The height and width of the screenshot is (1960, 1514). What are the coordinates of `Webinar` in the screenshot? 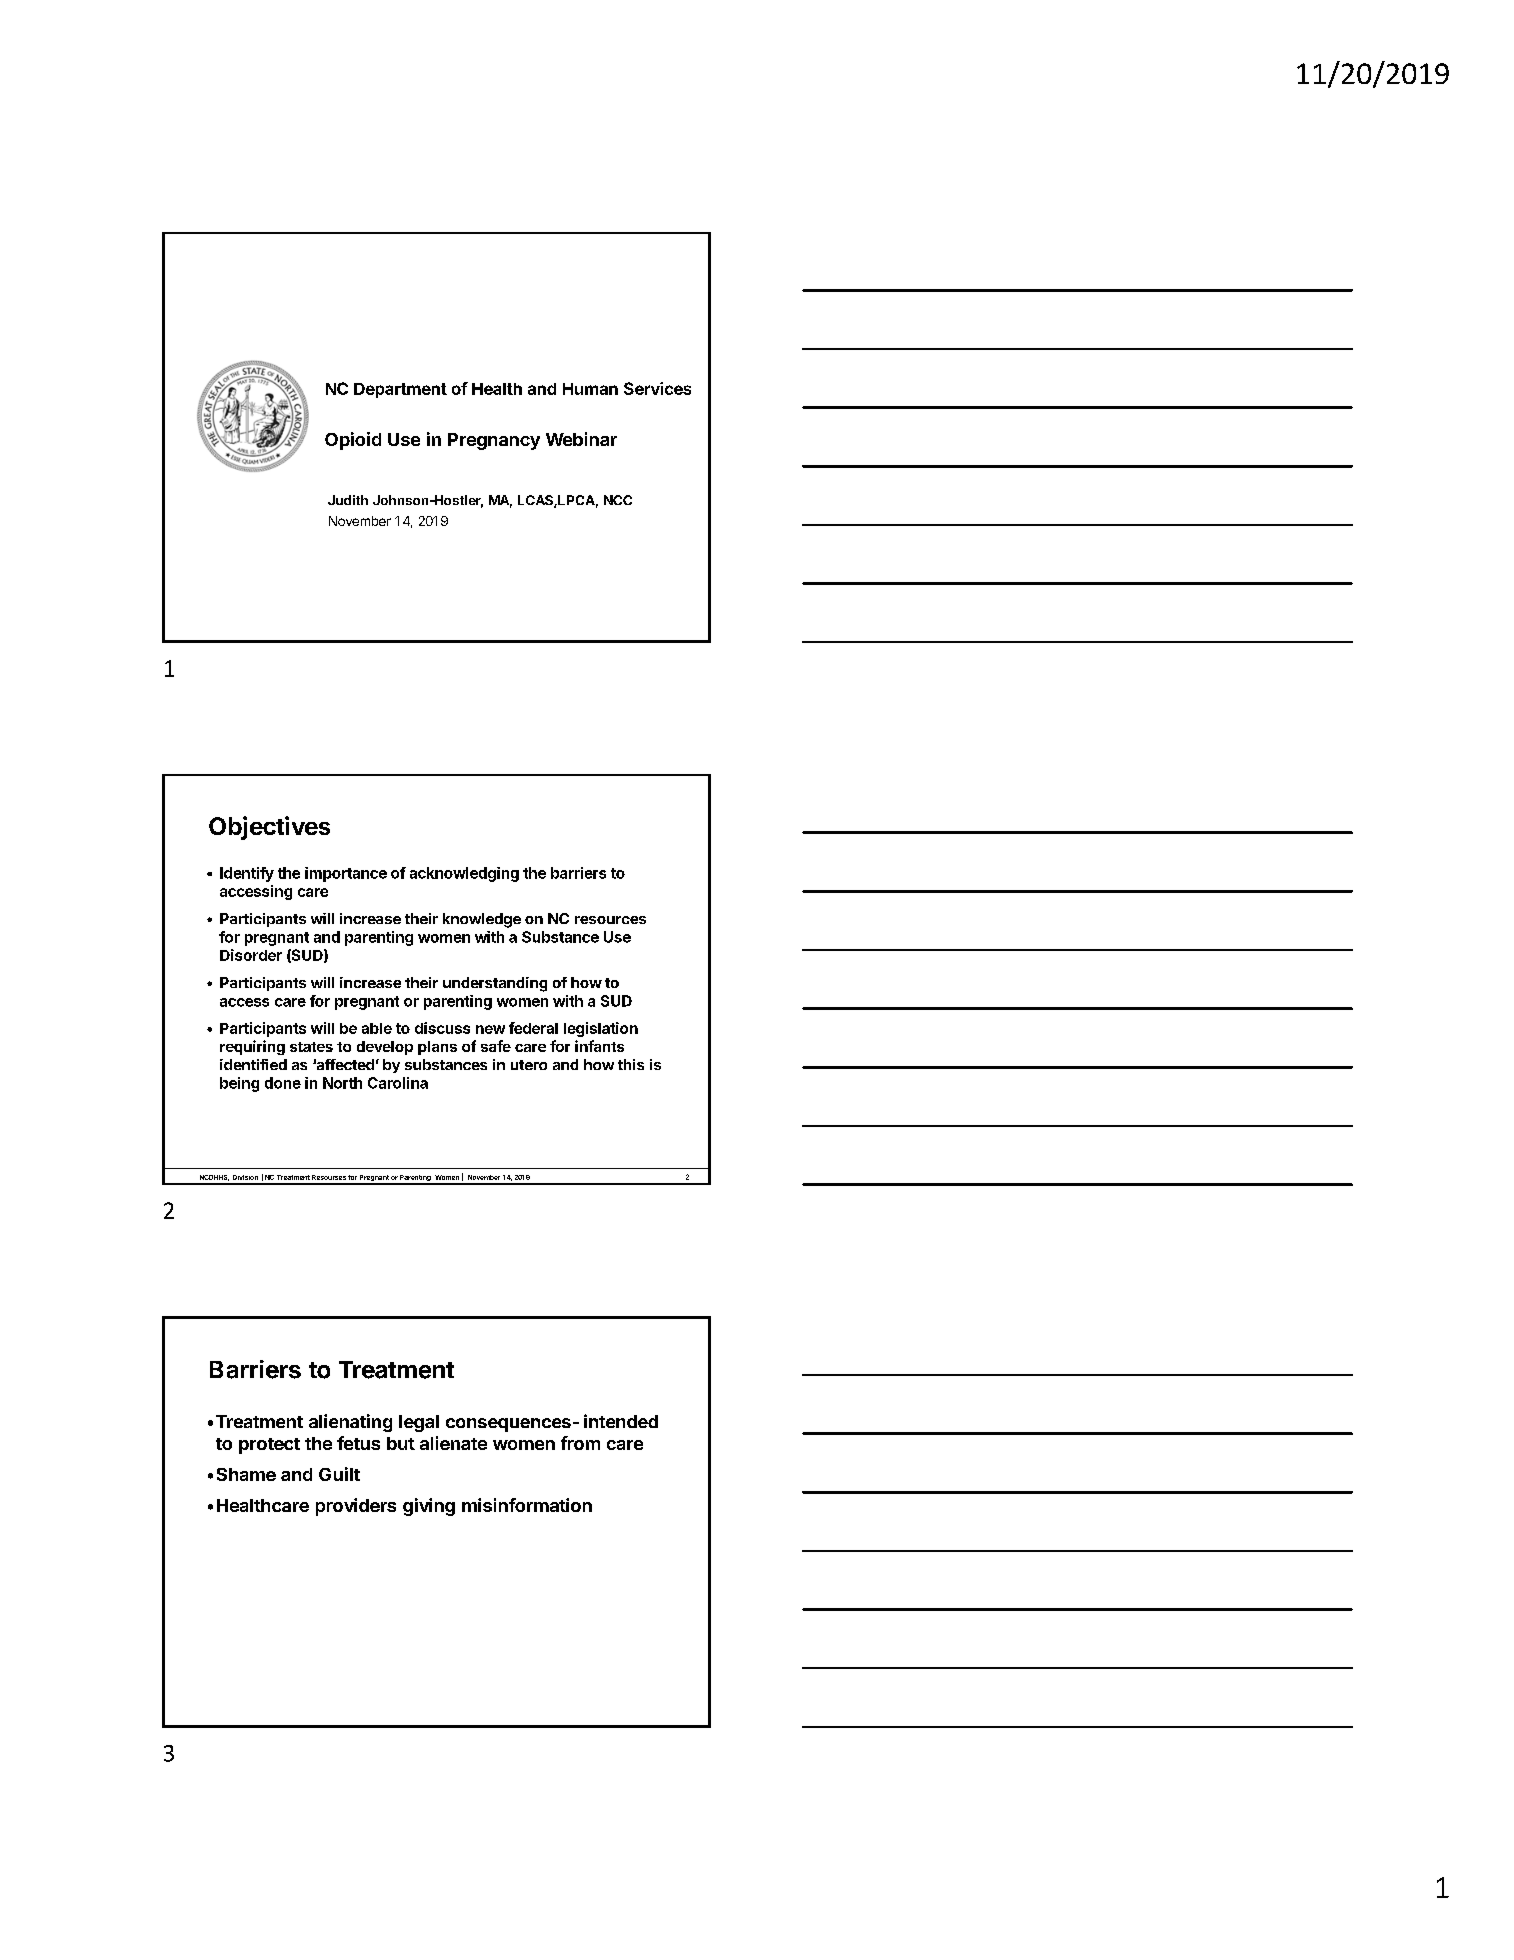 It's located at (581, 439).
